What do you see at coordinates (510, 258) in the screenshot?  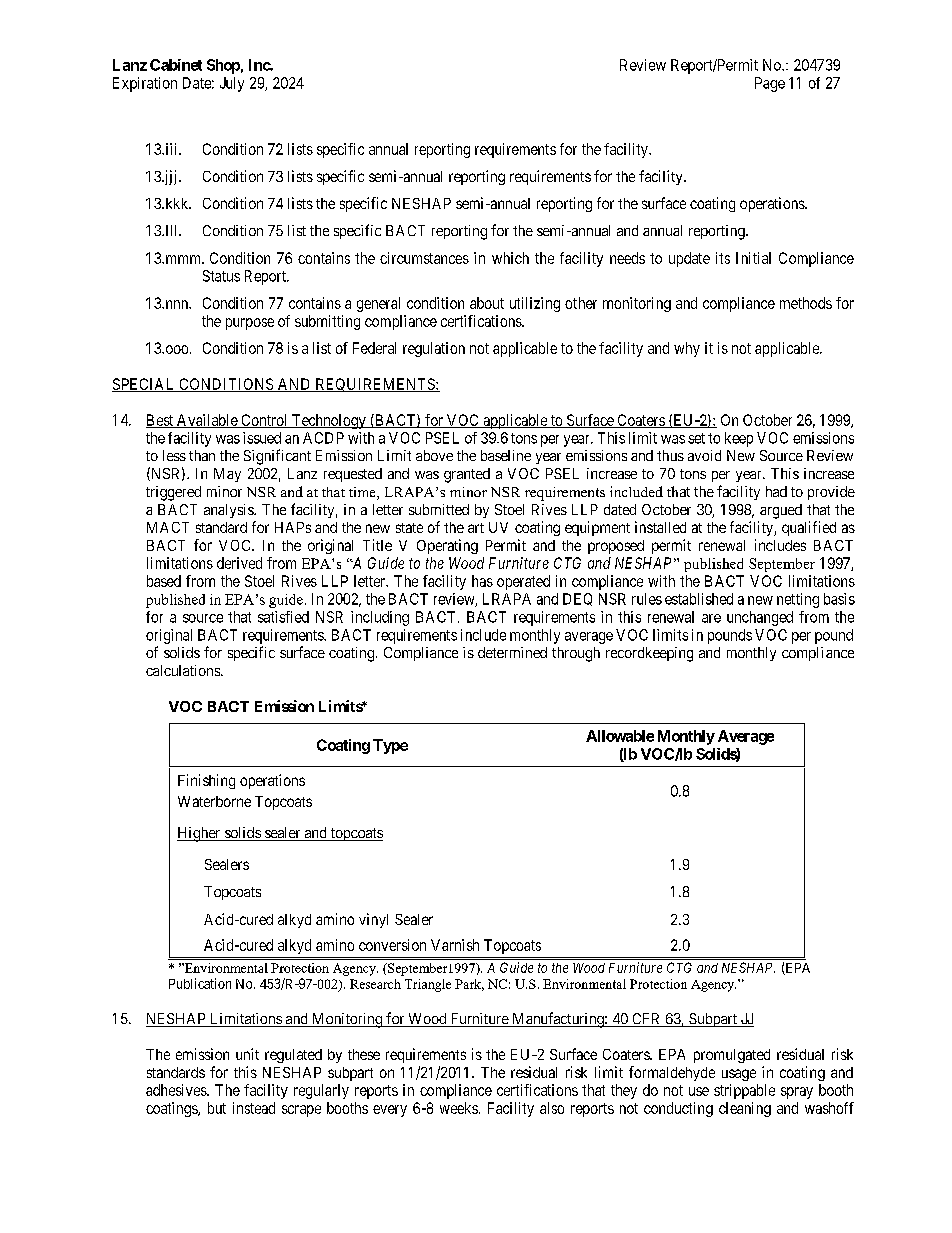 I see `which` at bounding box center [510, 258].
